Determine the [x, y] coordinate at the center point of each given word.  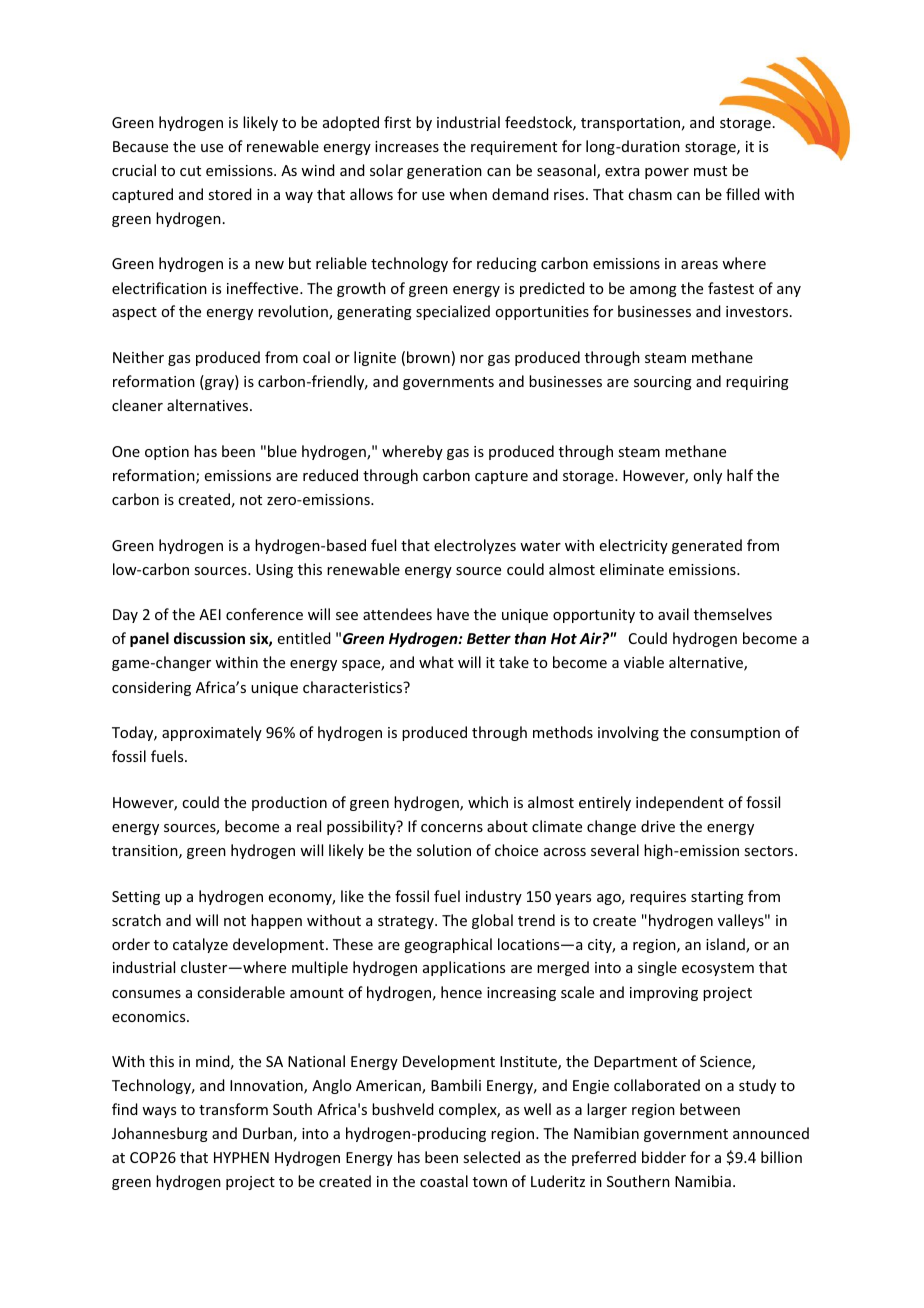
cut [190, 171]
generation [444, 172]
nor [472, 359]
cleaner [137, 405]
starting [717, 898]
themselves [733, 614]
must [710, 171]
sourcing [663, 383]
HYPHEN [241, 1157]
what [436, 662]
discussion [209, 638]
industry [494, 897]
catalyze [200, 945]
